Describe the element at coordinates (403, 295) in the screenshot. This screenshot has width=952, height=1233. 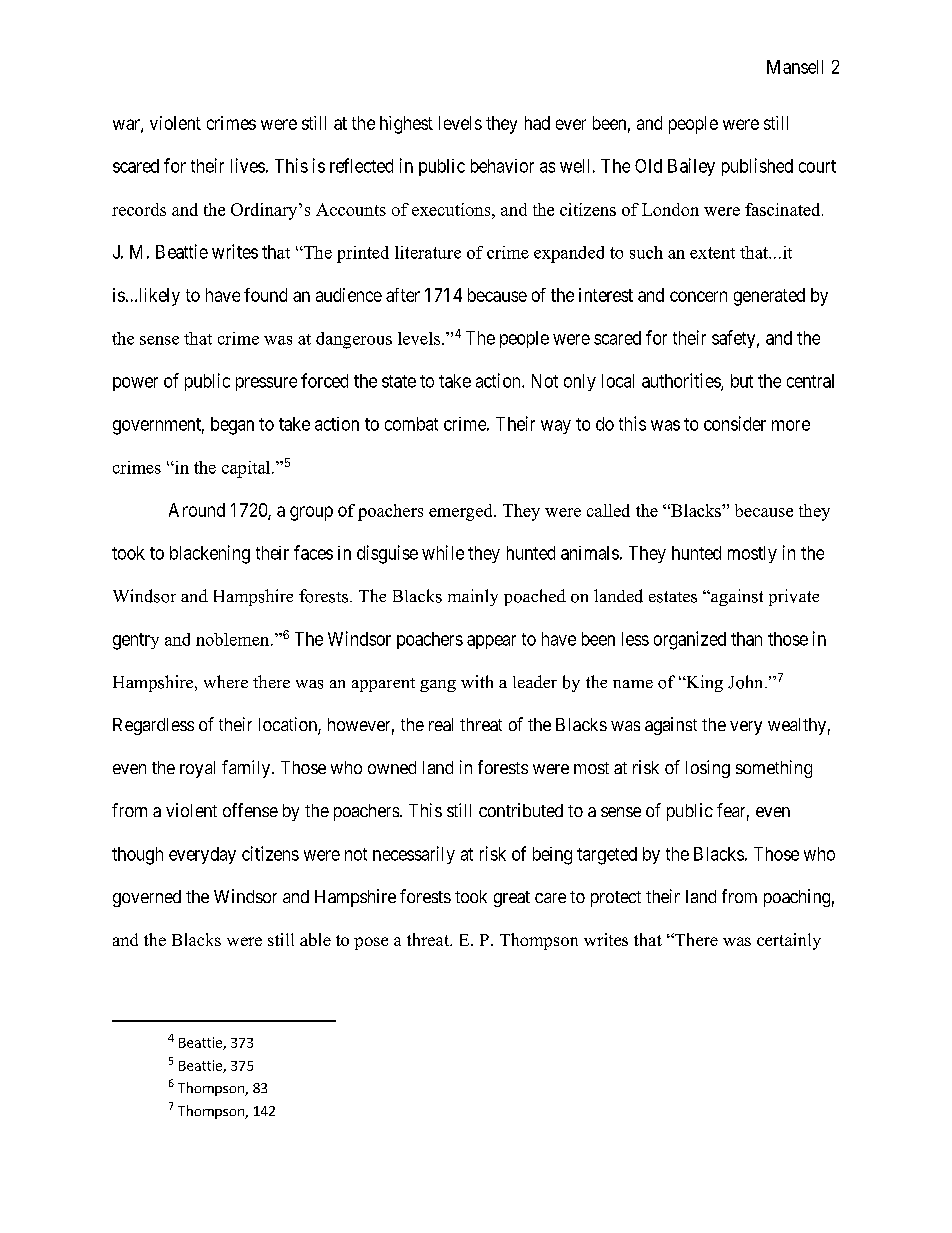
I see `after` at that location.
